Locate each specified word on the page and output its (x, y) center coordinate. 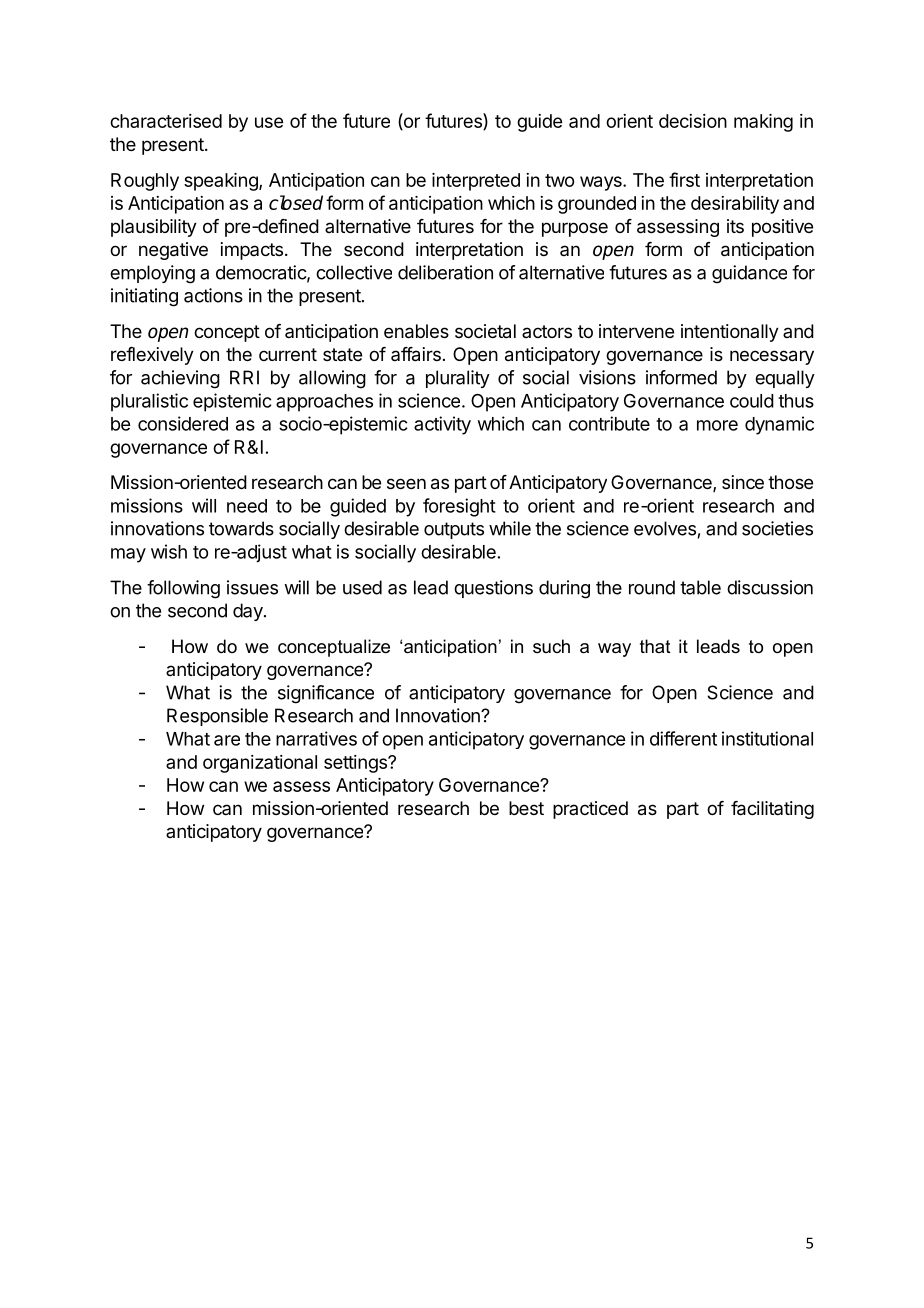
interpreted (476, 182)
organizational (260, 764)
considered (183, 423)
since (743, 482)
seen (406, 483)
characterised (166, 121)
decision (693, 121)
